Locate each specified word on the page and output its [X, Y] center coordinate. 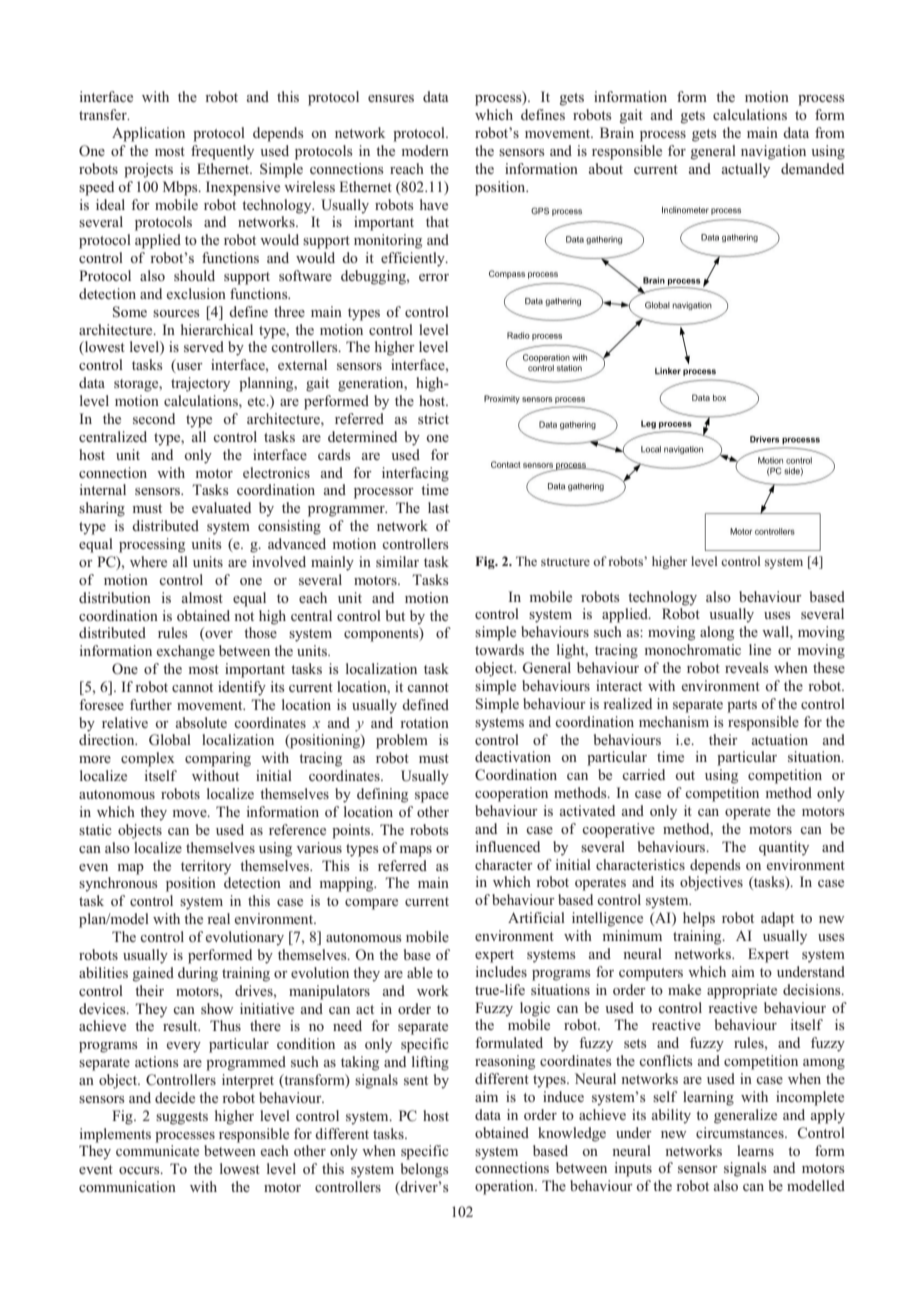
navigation [773, 152]
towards [499, 649]
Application [148, 134]
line [760, 649]
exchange [186, 652]
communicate [157, 1150]
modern [425, 150]
